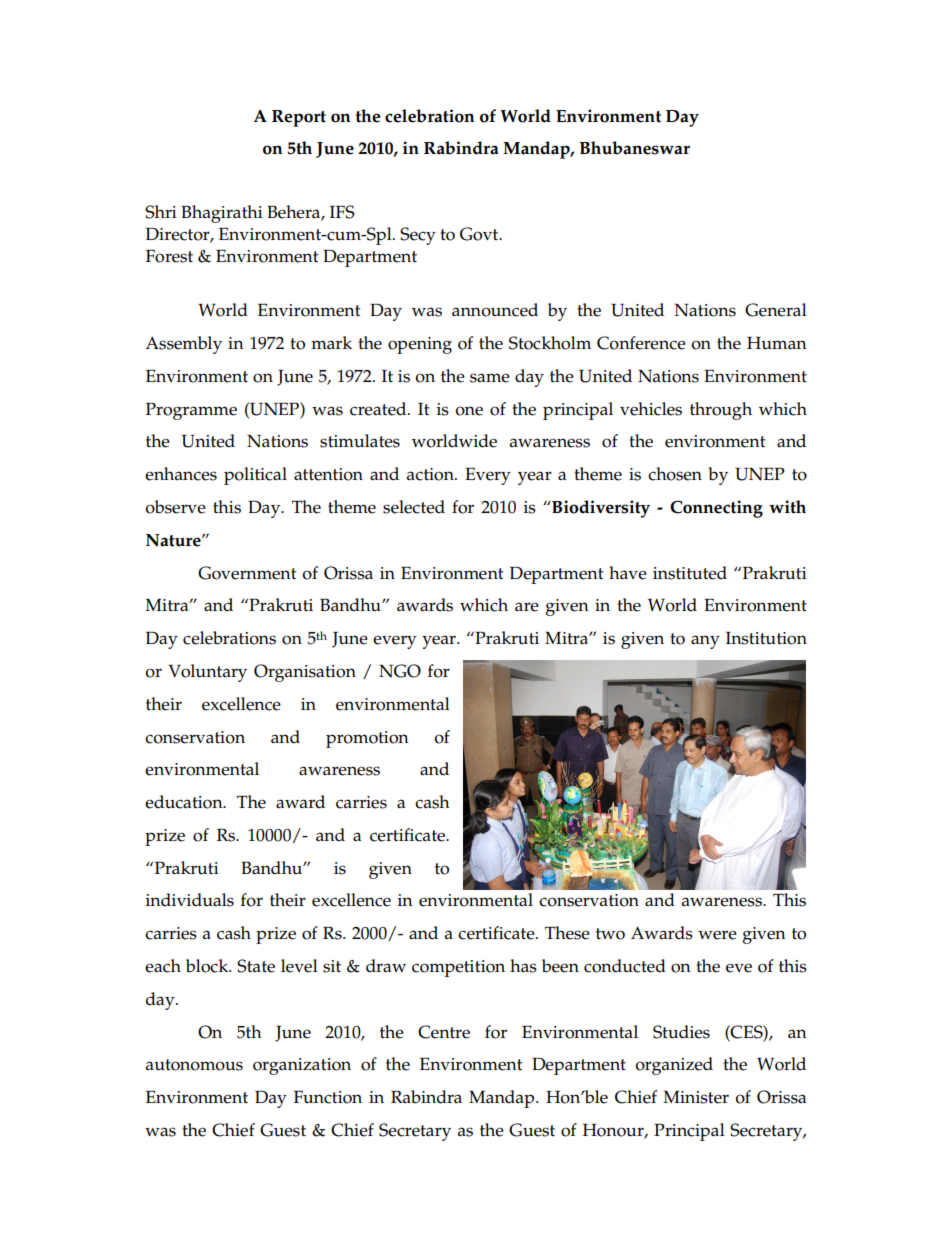 This screenshot has width=952, height=1233. What do you see at coordinates (194, 1065) in the screenshot?
I see `autonomous` at bounding box center [194, 1065].
